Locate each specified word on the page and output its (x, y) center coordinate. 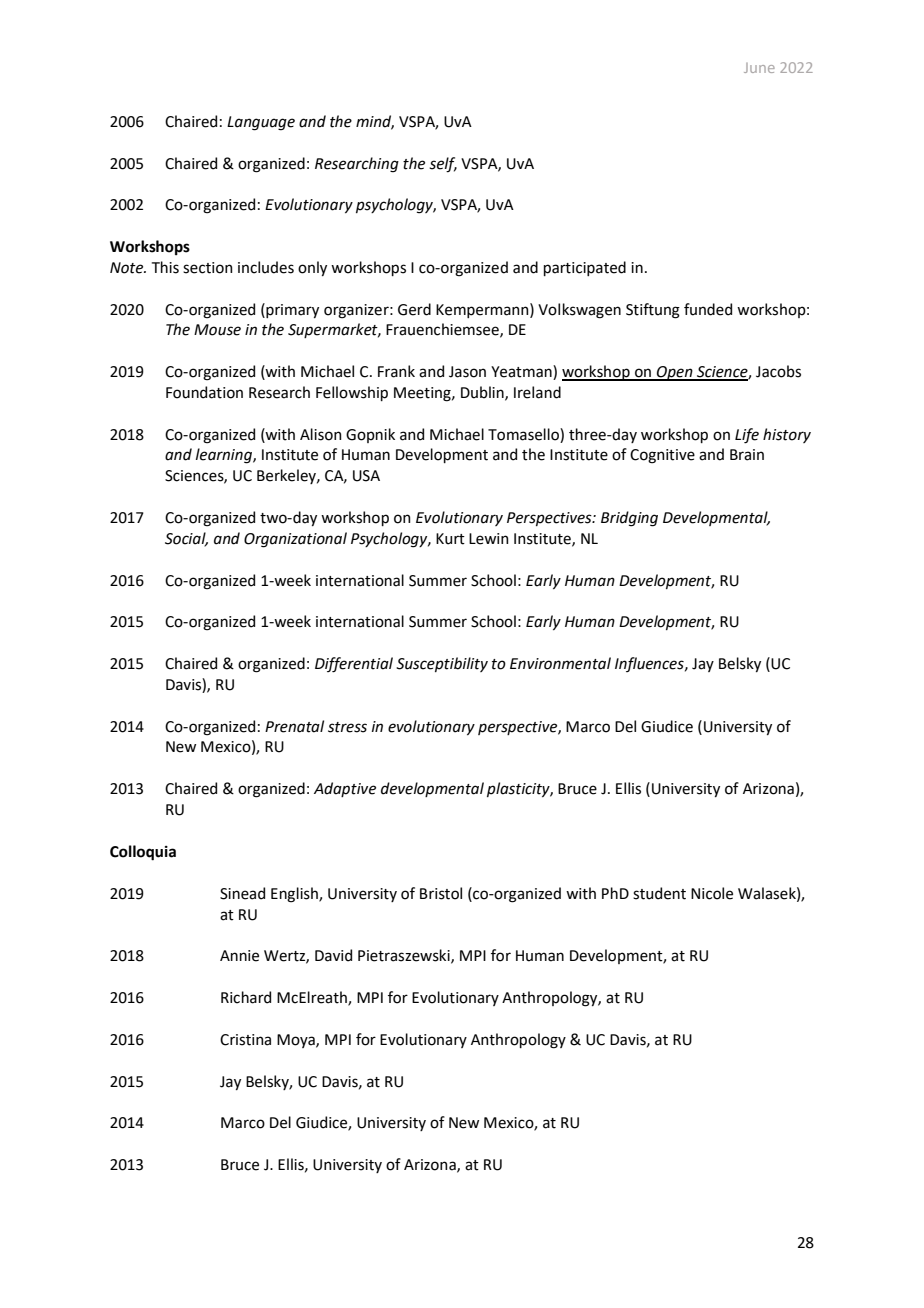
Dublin (483, 393)
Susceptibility (442, 664)
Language (261, 123)
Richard (246, 997)
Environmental (560, 663)
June (759, 68)
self (443, 165)
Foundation (204, 392)
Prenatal (294, 726)
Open (675, 373)
